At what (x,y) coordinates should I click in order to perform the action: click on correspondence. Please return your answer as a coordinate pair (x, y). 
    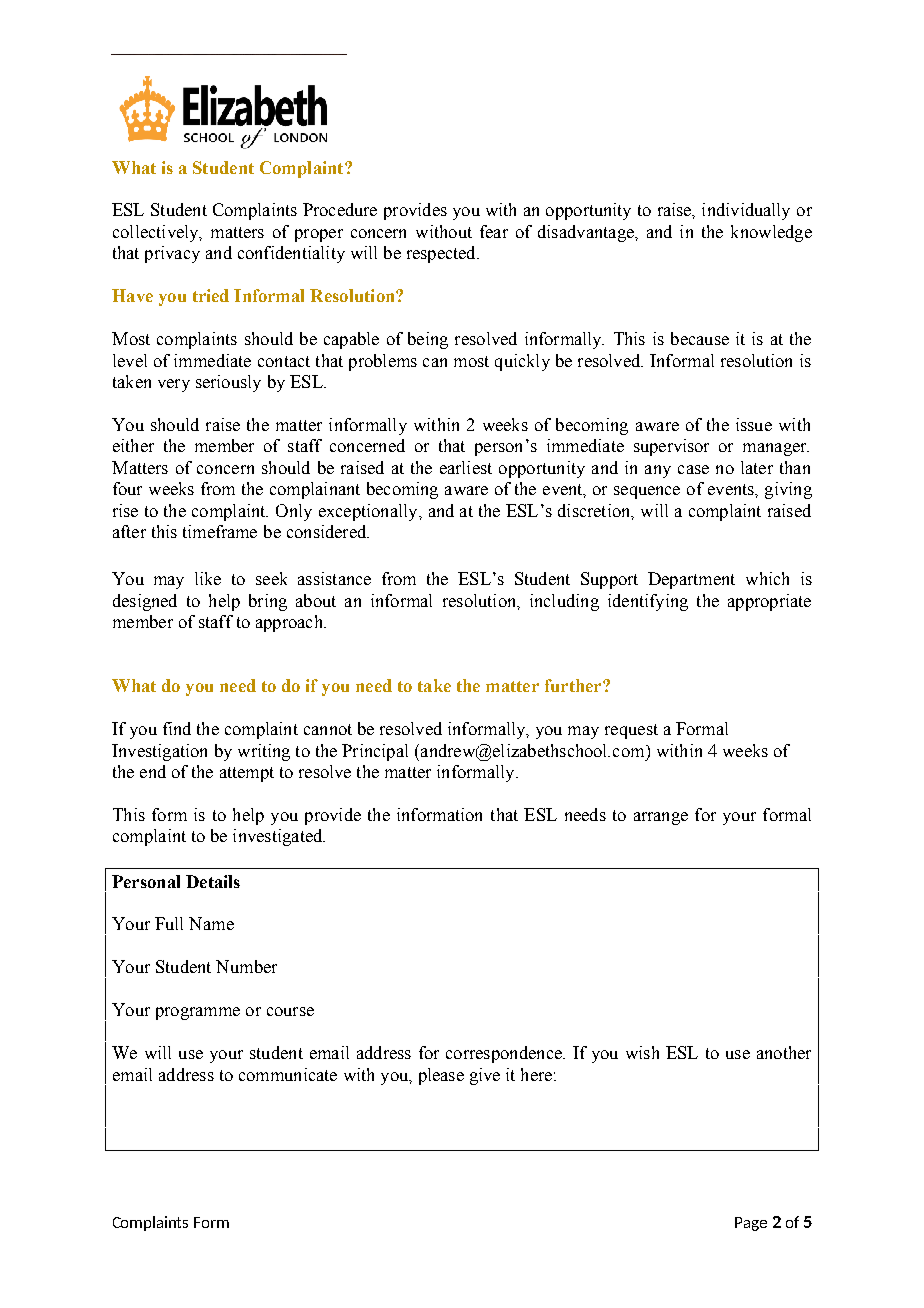
    Looking at the image, I should click on (505, 1054).
